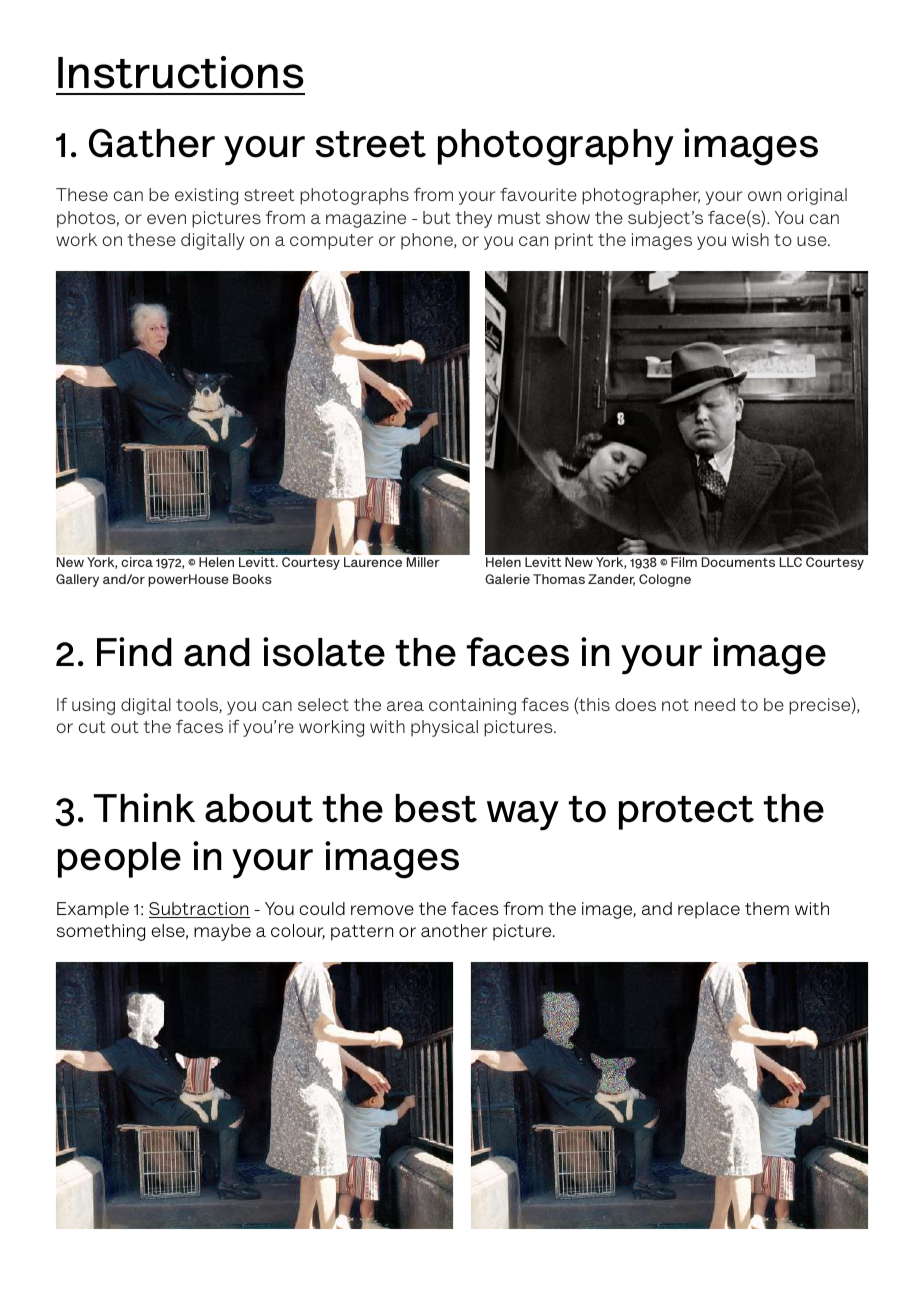 This screenshot has width=924, height=1308. Describe the element at coordinates (472, 706) in the screenshot. I see `containing` at that location.
